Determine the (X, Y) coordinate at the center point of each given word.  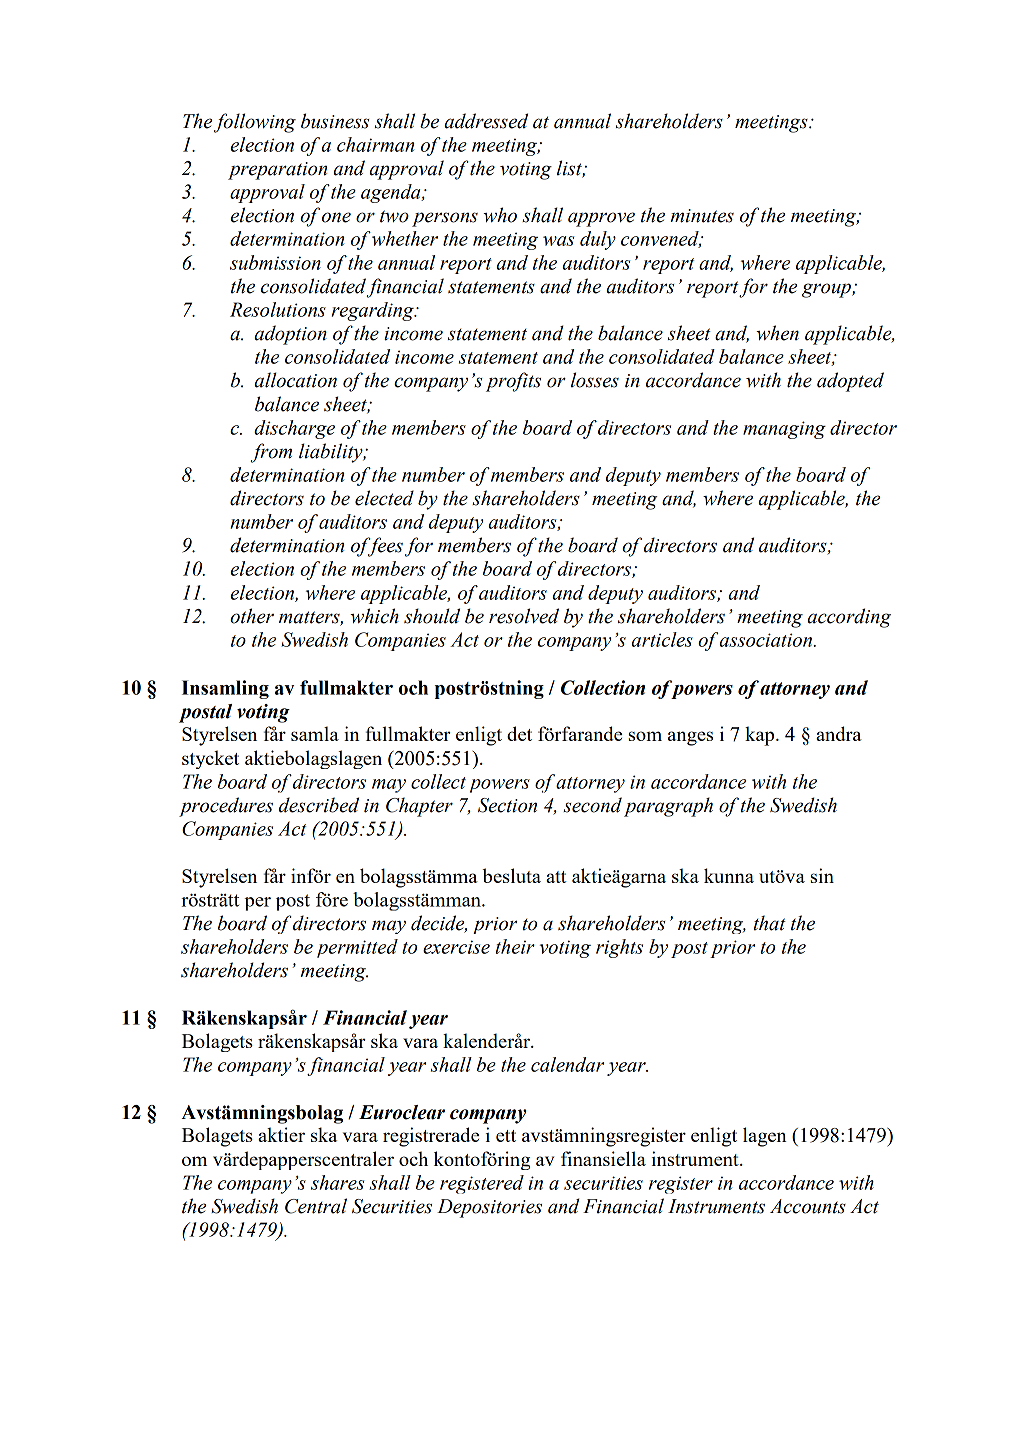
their (515, 946)
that (770, 923)
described (319, 805)
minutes (702, 216)
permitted (357, 948)
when (777, 333)
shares (337, 1182)
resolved (524, 616)
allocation (296, 380)
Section (507, 805)
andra (839, 733)
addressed (486, 121)
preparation (277, 171)
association (767, 640)
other (252, 616)
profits (513, 382)
